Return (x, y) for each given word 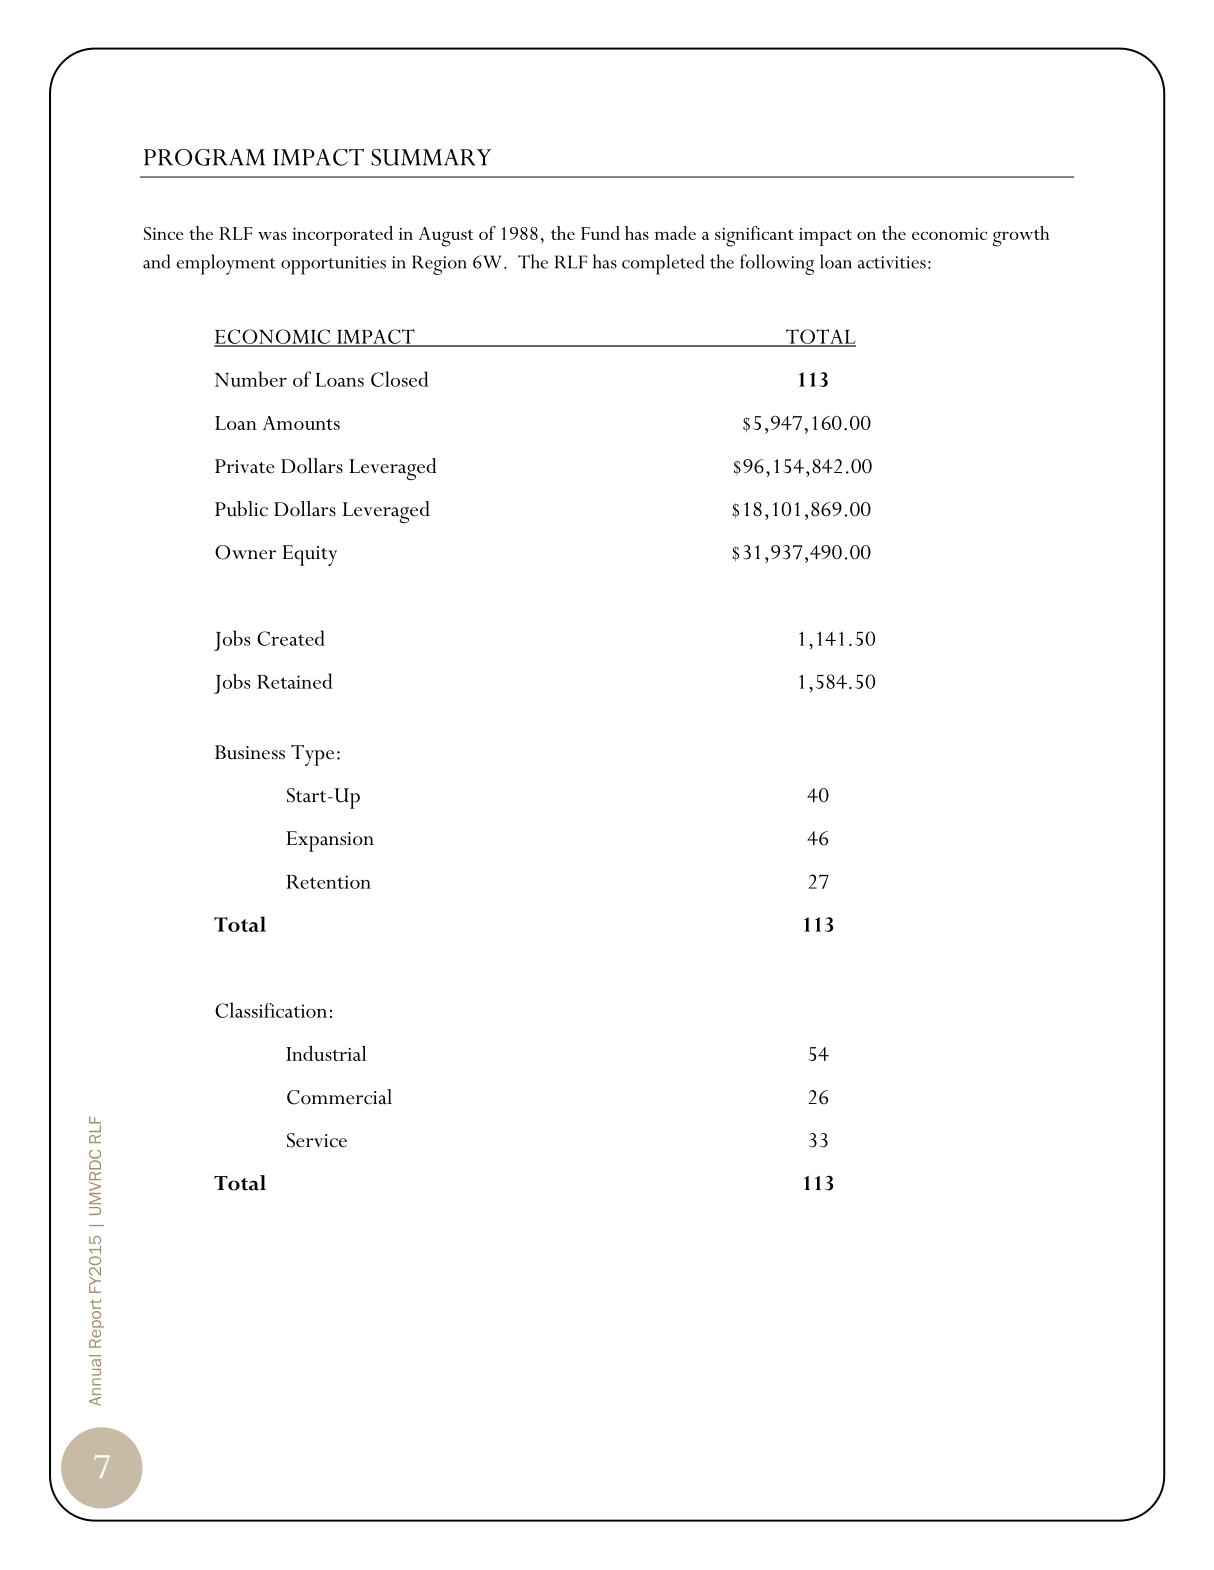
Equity (309, 555)
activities (892, 262)
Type (312, 755)
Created (291, 638)
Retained (295, 681)
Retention (328, 882)
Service (317, 1140)
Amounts (301, 423)
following (777, 264)
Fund (600, 233)
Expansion (330, 841)
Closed (400, 379)
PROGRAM (204, 157)
